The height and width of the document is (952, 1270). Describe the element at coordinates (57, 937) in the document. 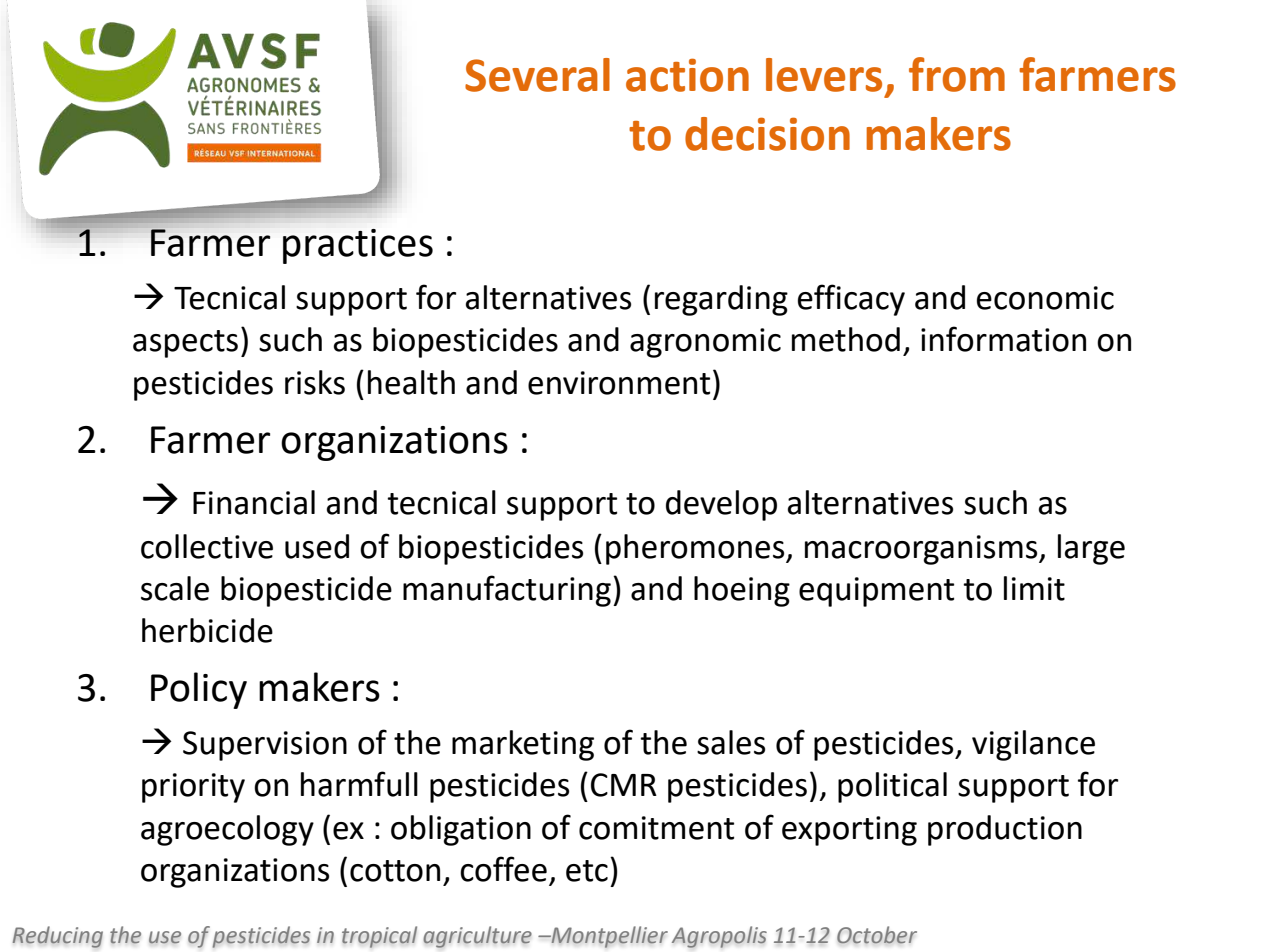

I see `Reducing` at that location.
